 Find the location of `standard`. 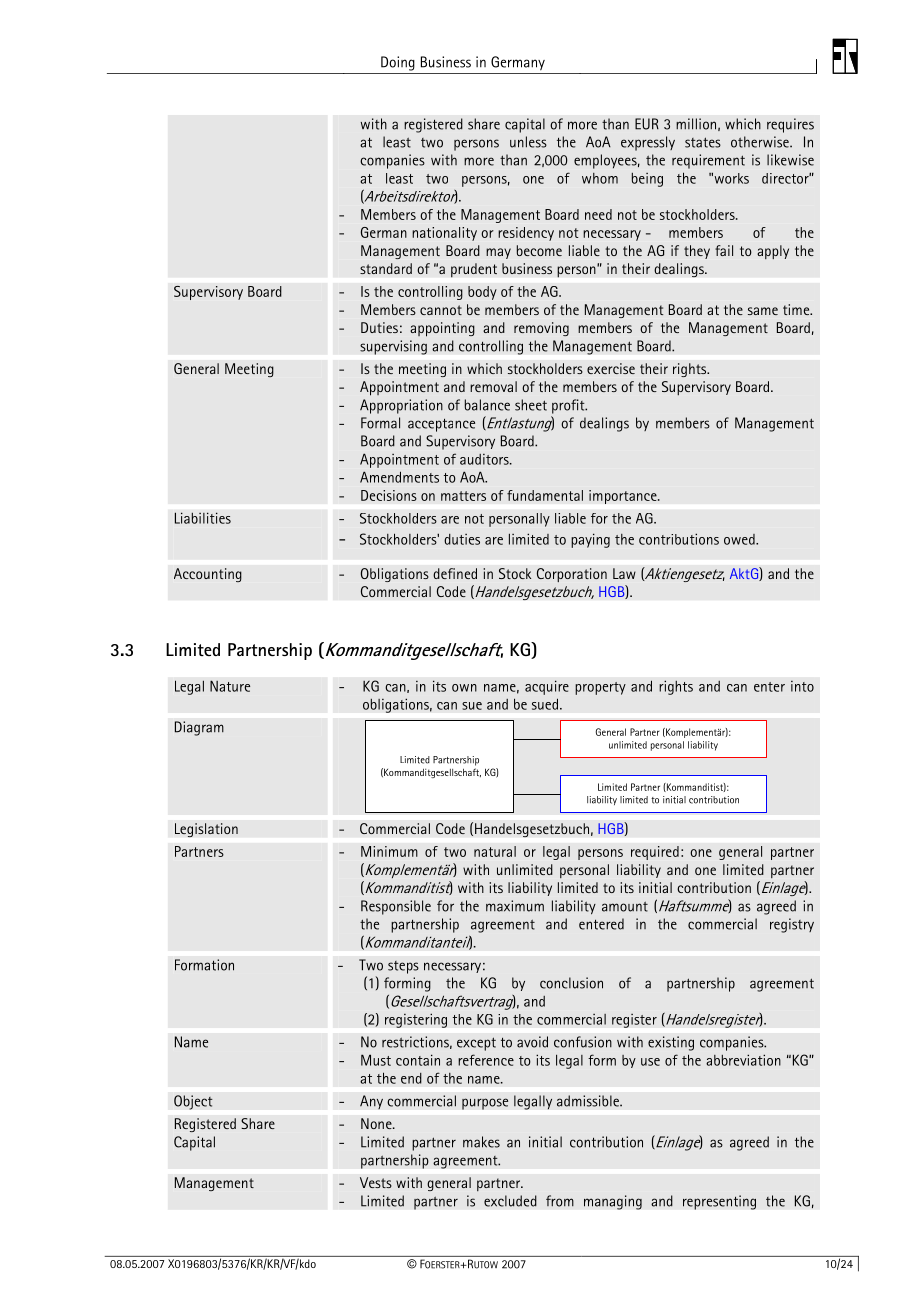

standard is located at coordinates (386, 268).
